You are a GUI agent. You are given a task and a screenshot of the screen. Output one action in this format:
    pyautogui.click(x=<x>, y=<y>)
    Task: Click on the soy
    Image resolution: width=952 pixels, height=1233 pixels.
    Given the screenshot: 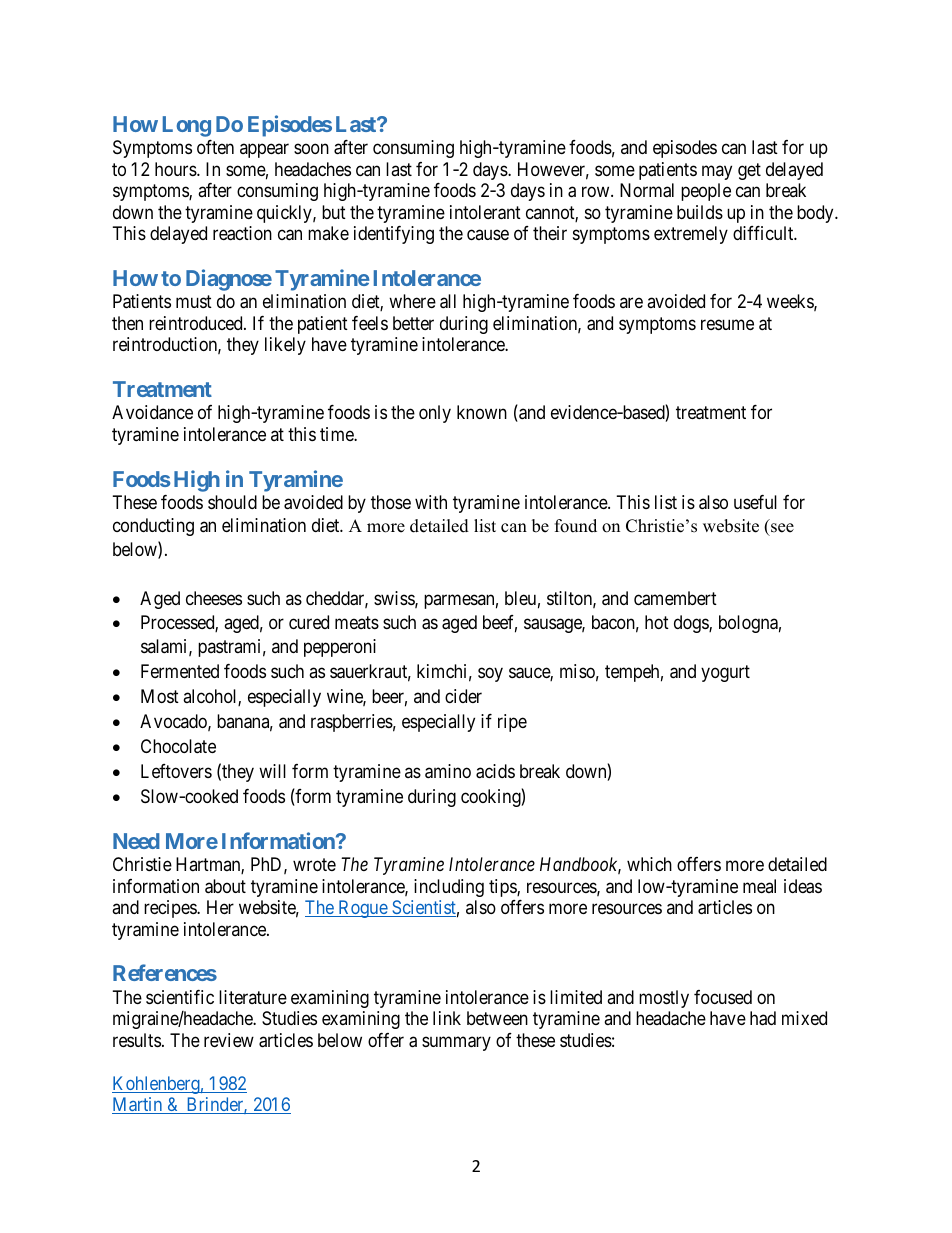 What is the action you would take?
    pyautogui.click(x=490, y=675)
